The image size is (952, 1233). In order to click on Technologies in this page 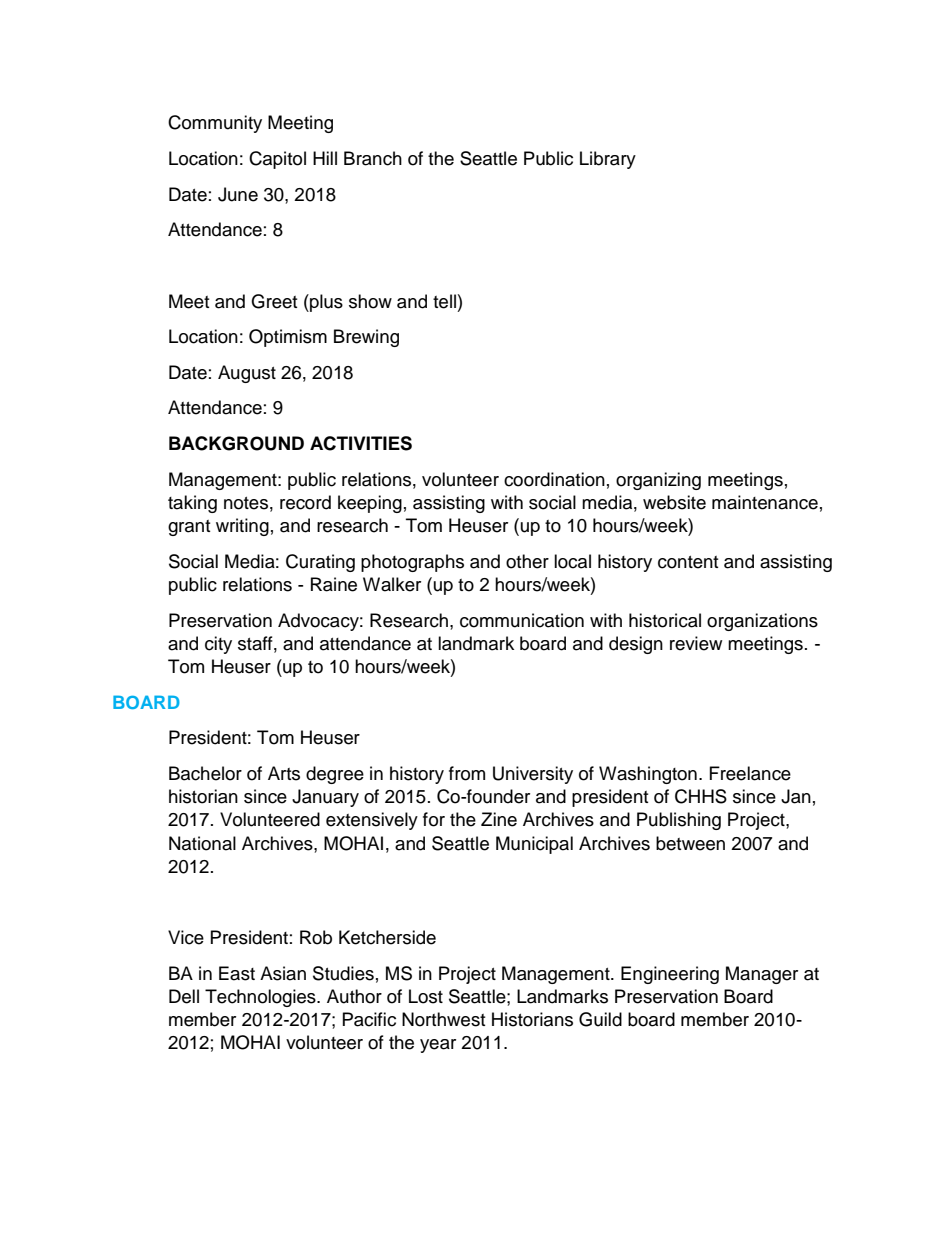, I will do `click(261, 998)`.
